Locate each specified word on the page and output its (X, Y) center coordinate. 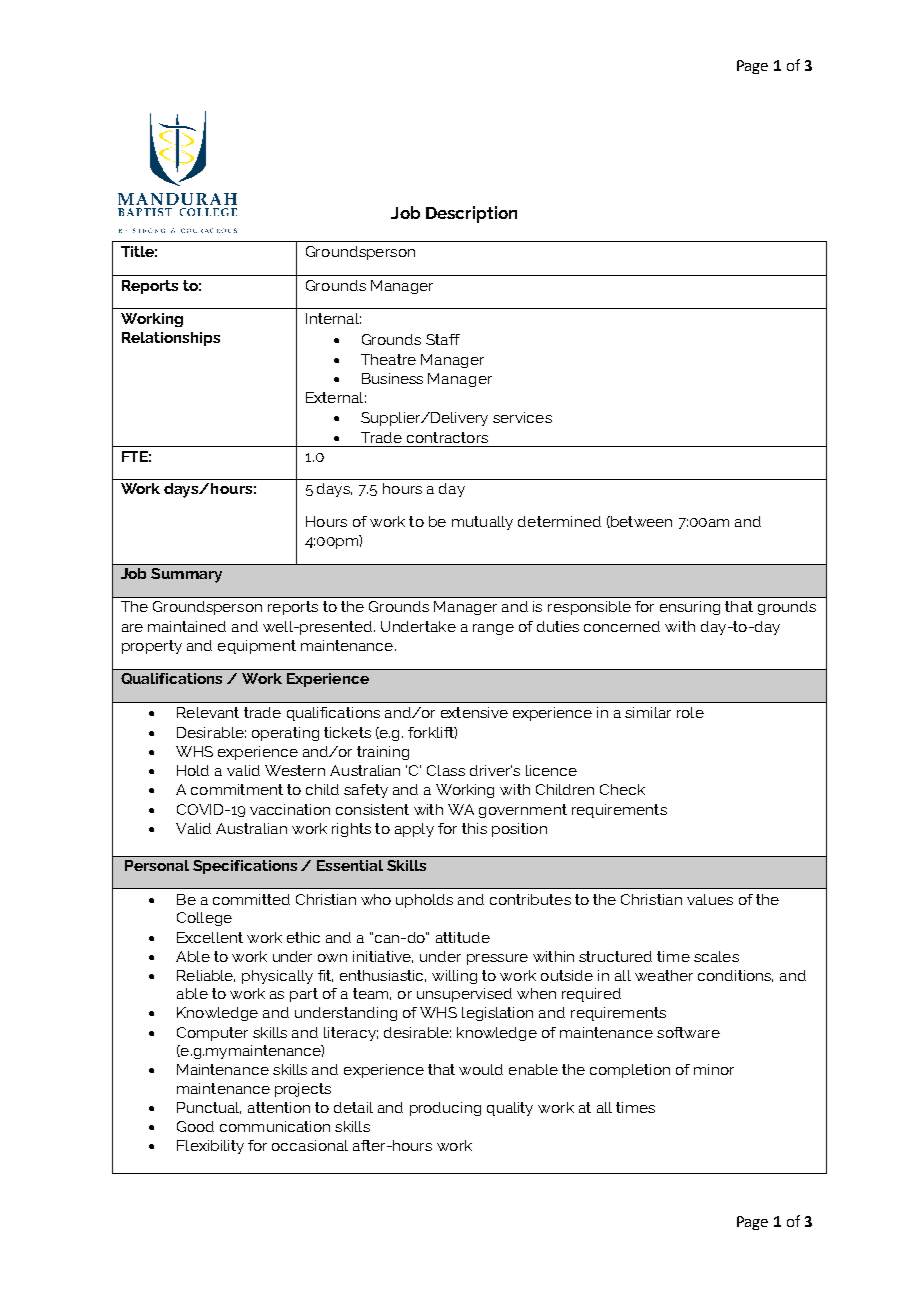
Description (471, 214)
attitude (463, 937)
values (710, 899)
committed (251, 899)
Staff (443, 339)
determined (559, 521)
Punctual (209, 1108)
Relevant (208, 712)
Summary (186, 575)
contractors (447, 437)
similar (648, 712)
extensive (474, 712)
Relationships (171, 339)
